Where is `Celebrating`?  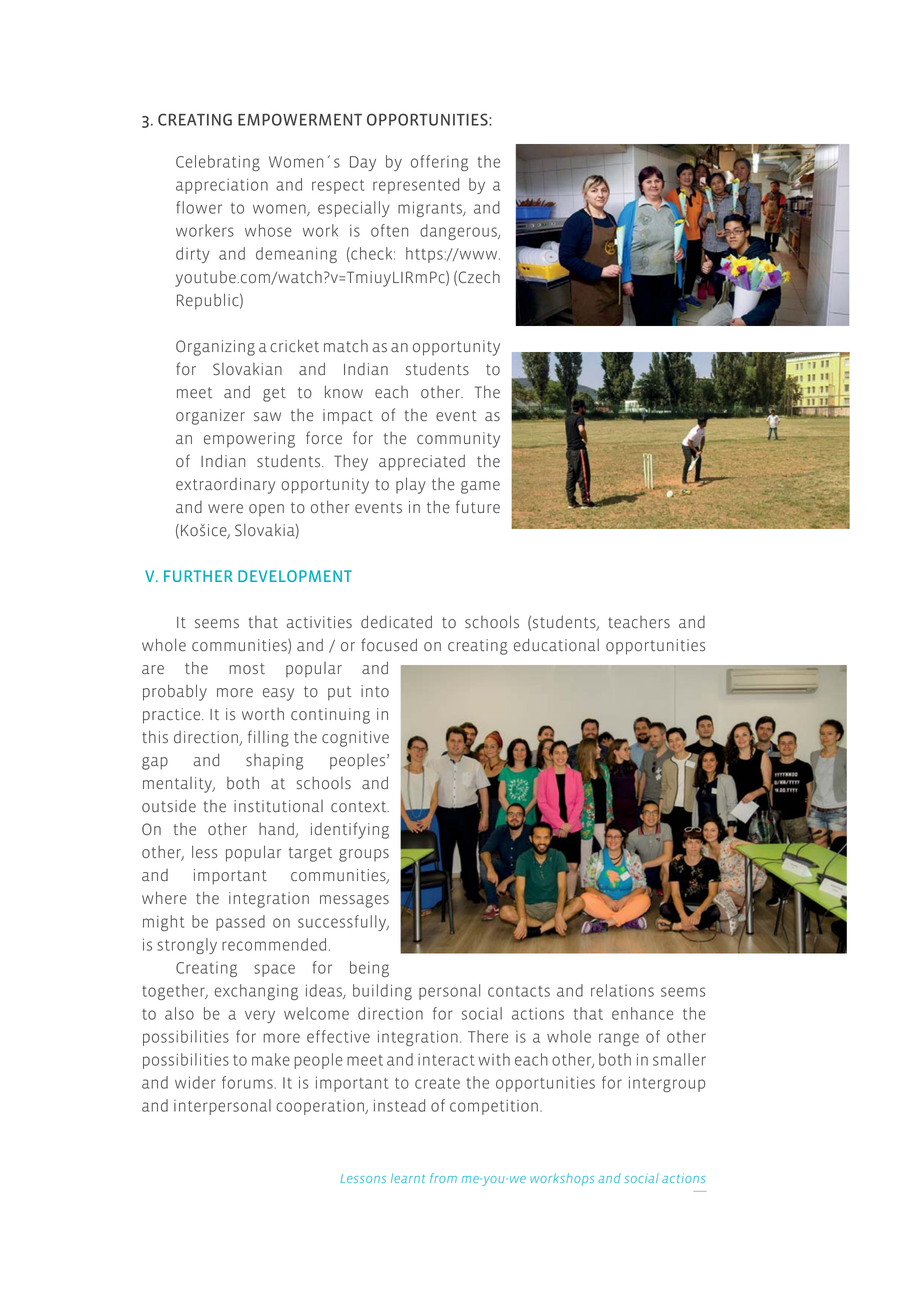
Celebrating is located at coordinates (218, 163).
